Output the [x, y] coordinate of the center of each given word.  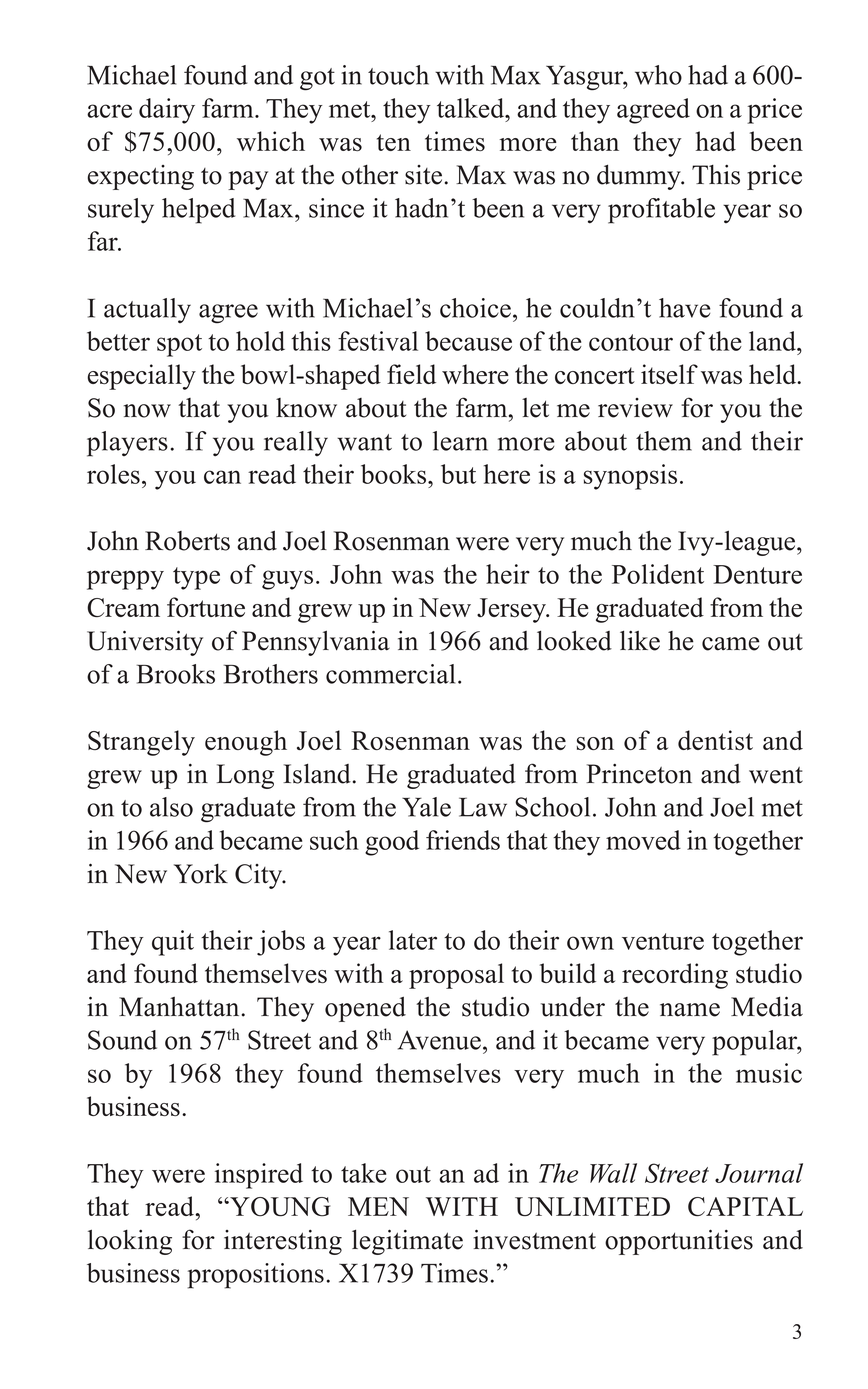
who [658, 75]
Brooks [176, 674]
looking [130, 1242]
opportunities [679, 1242]
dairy [167, 111]
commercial [390, 674]
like [640, 640]
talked [472, 108]
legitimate [407, 1242]
